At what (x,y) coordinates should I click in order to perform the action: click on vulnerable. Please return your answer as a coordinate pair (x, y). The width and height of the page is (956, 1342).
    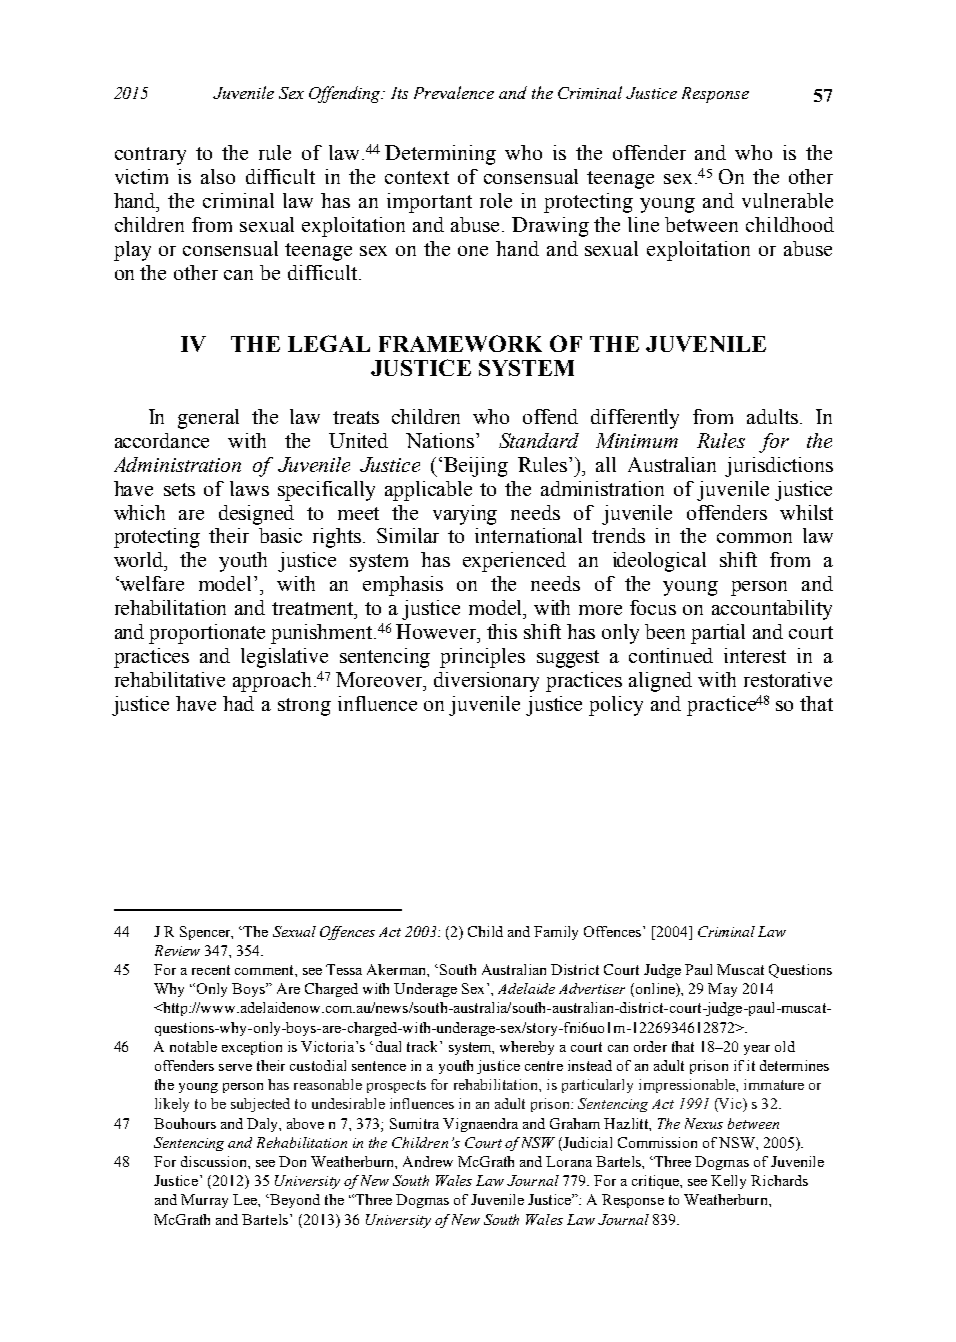
    Looking at the image, I should click on (787, 200).
